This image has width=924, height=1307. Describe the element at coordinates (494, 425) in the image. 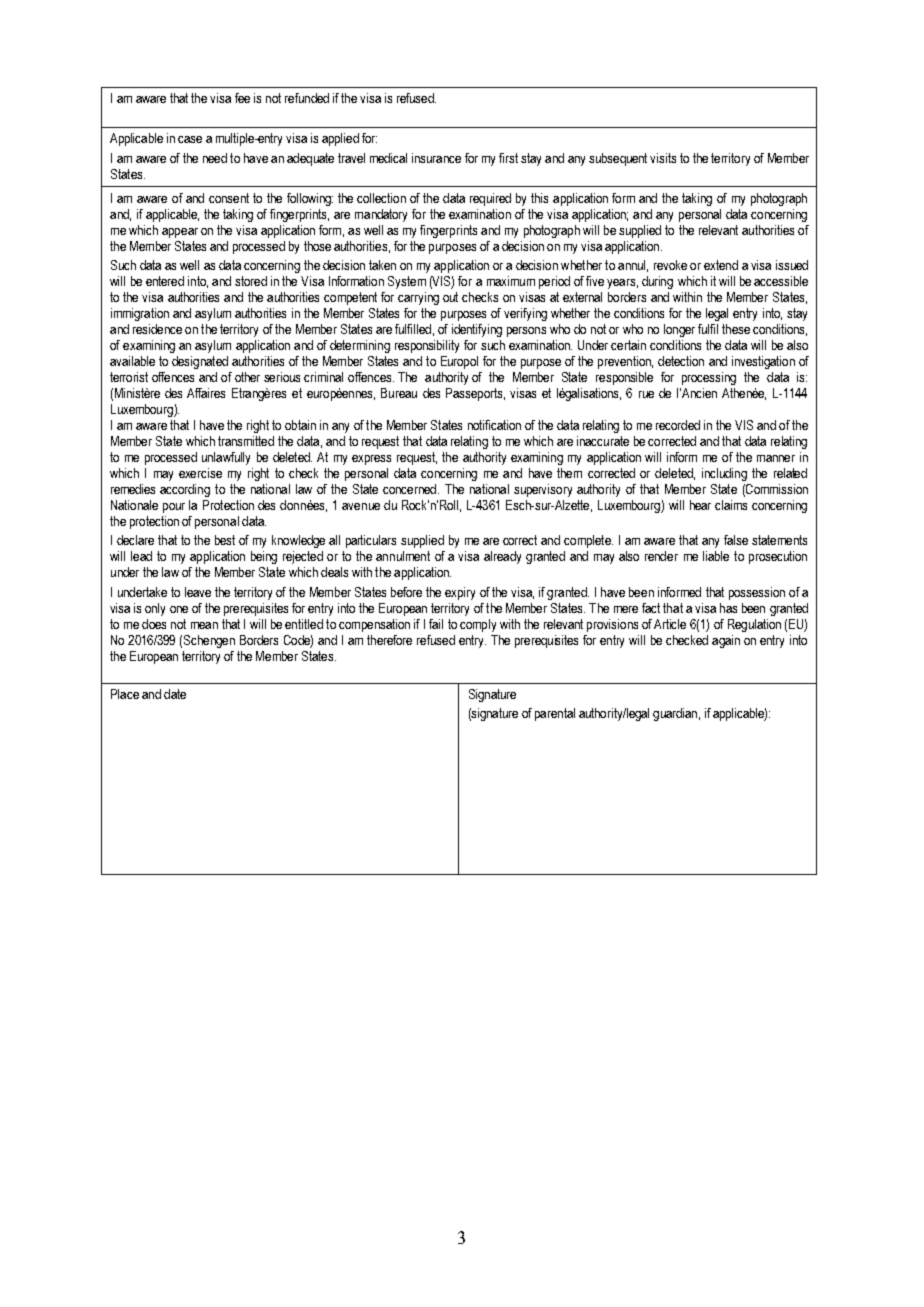

I see `notification` at that location.
